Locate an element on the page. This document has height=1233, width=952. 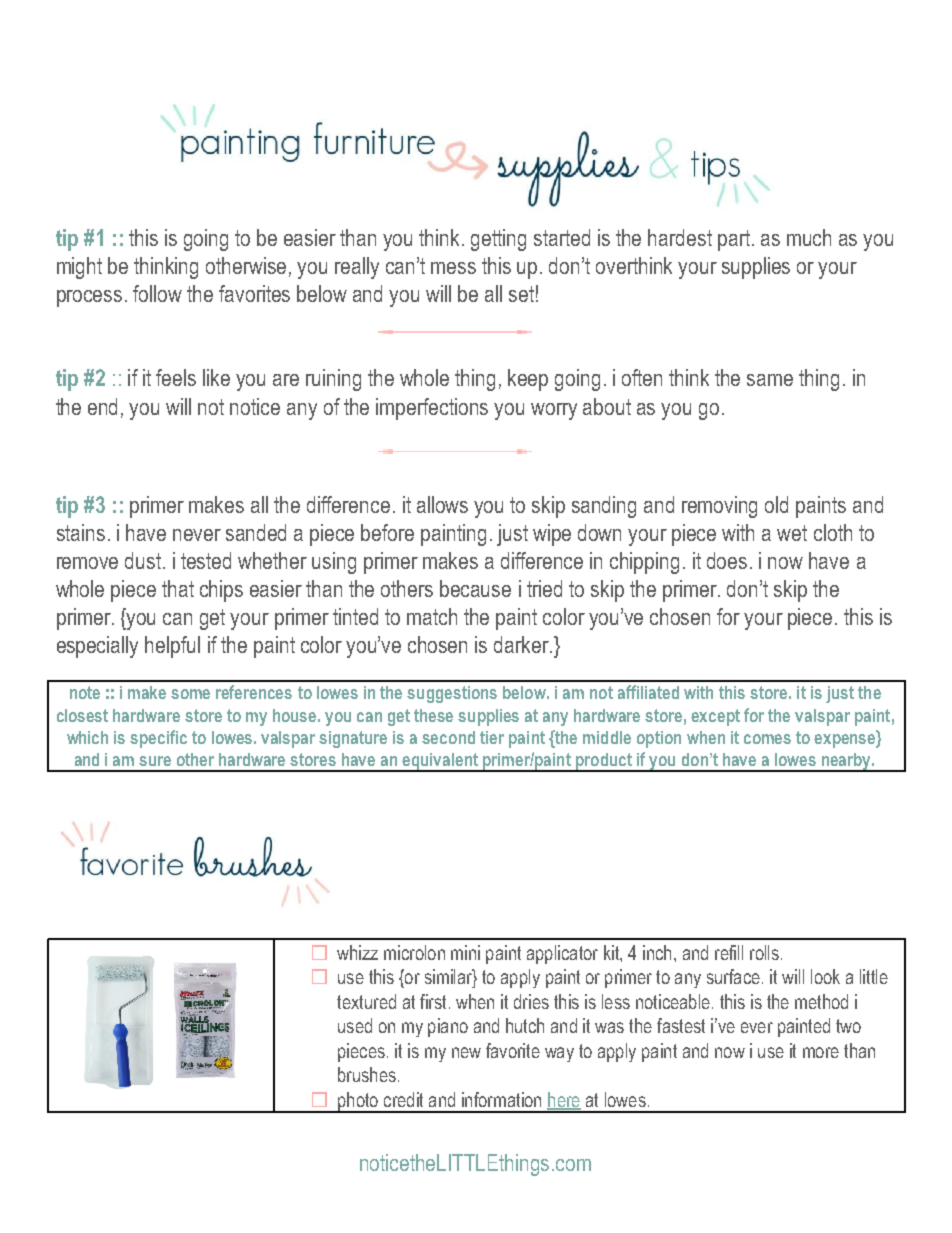
except is located at coordinates (715, 717).
